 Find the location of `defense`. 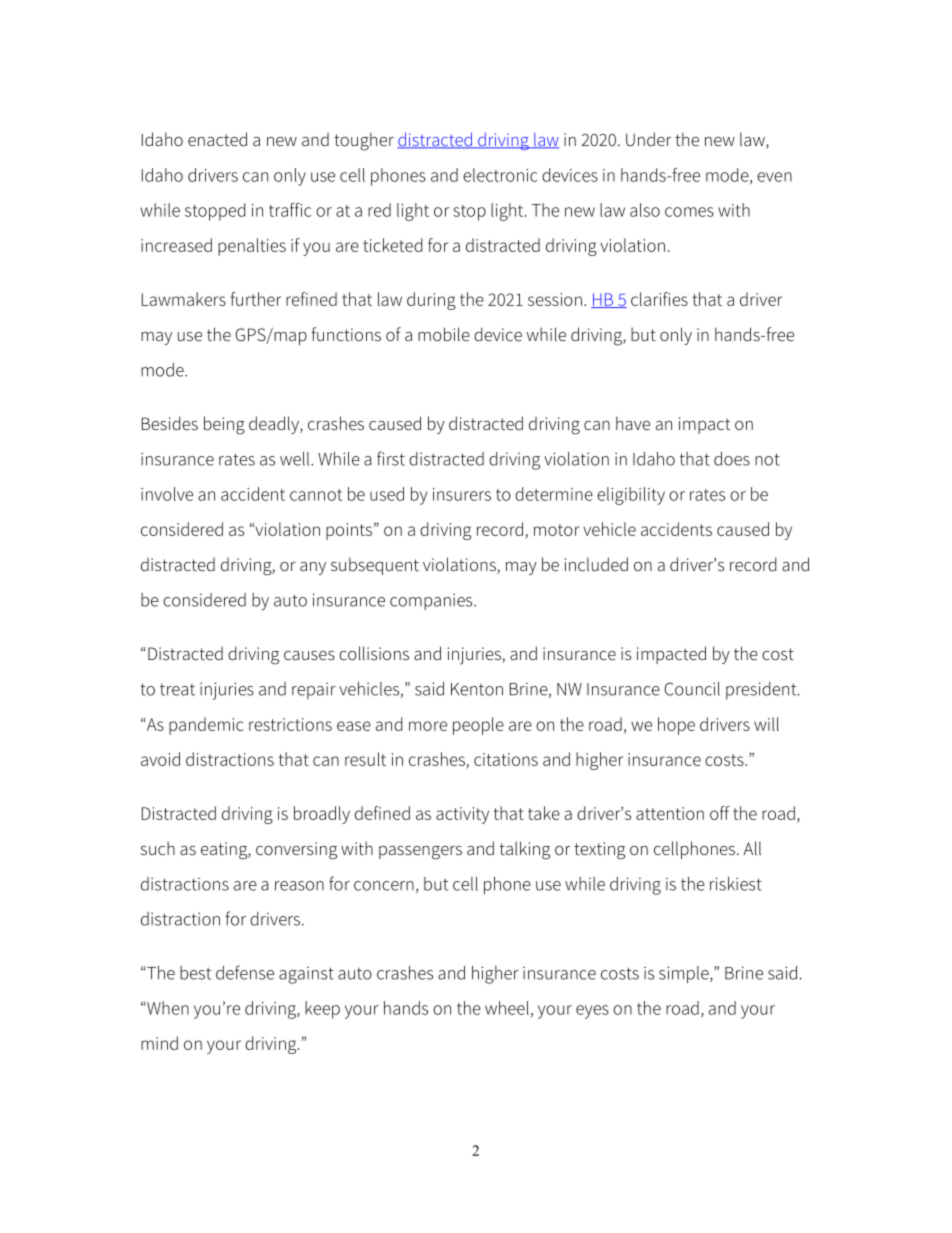

defense is located at coordinates (245, 972).
